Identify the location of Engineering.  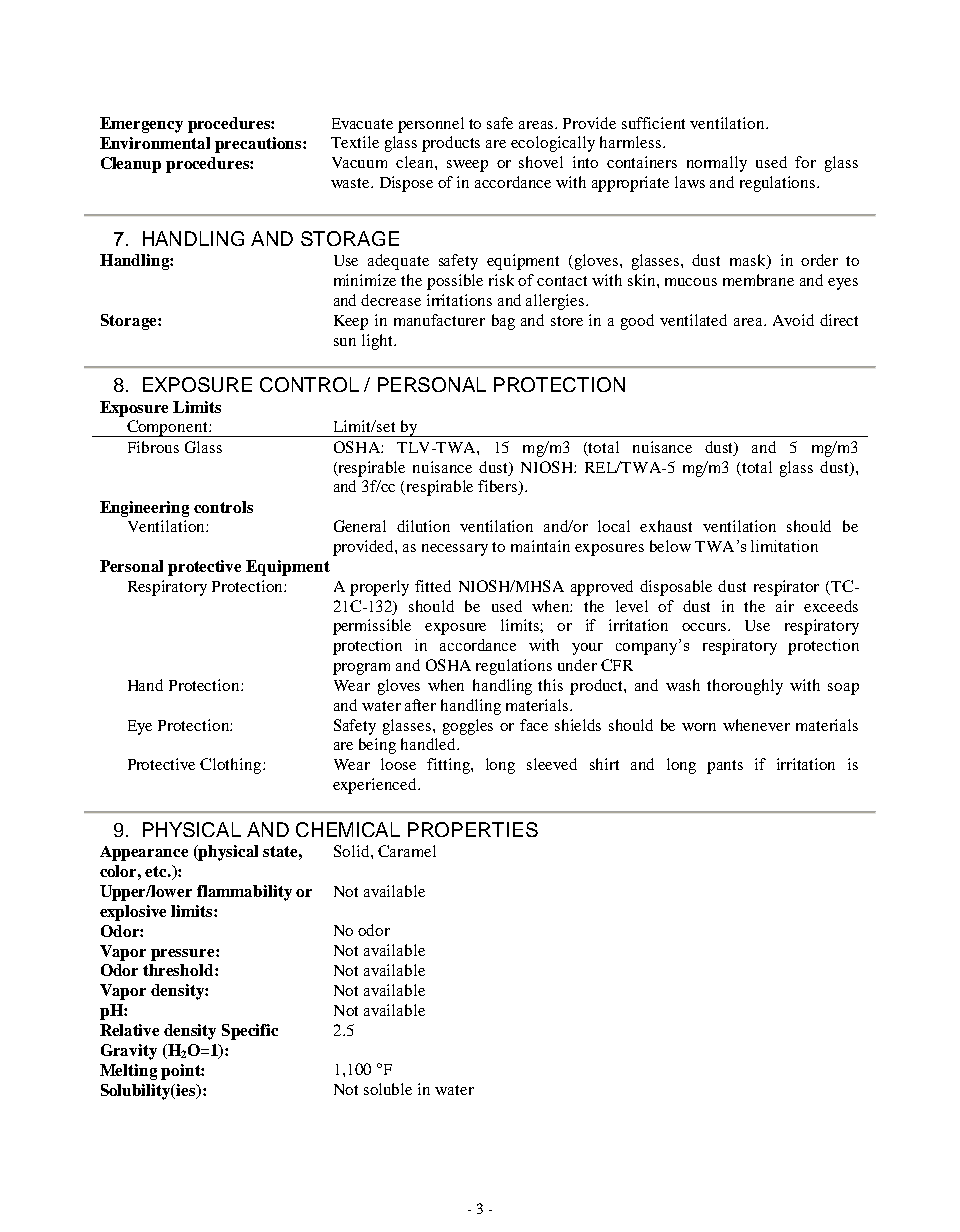
(144, 509).
